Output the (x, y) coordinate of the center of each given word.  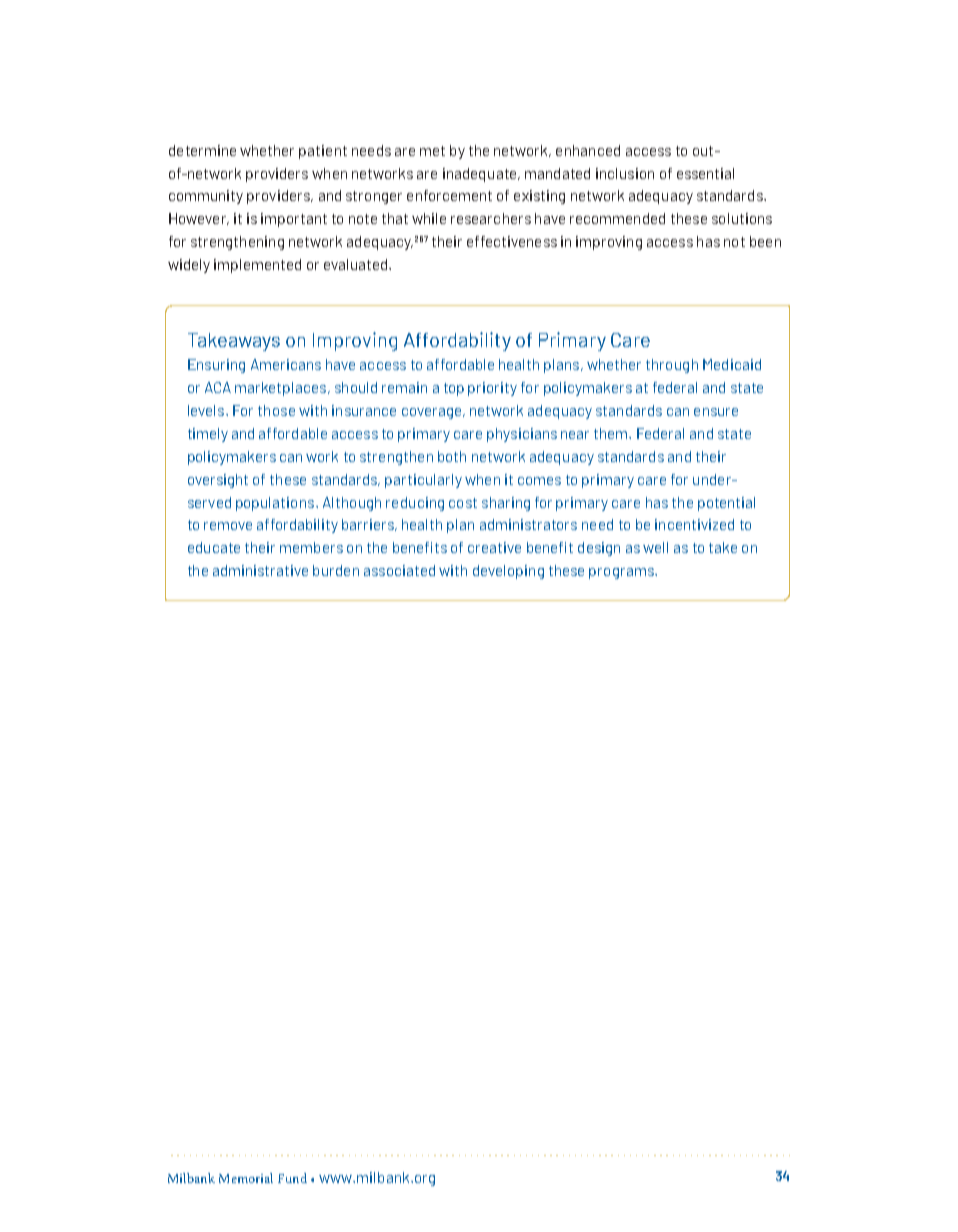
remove (228, 526)
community (206, 197)
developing (508, 572)
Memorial (246, 1178)
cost (463, 503)
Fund (292, 1178)
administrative (260, 570)
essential (705, 173)
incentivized (694, 524)
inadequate (481, 175)
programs (622, 573)
